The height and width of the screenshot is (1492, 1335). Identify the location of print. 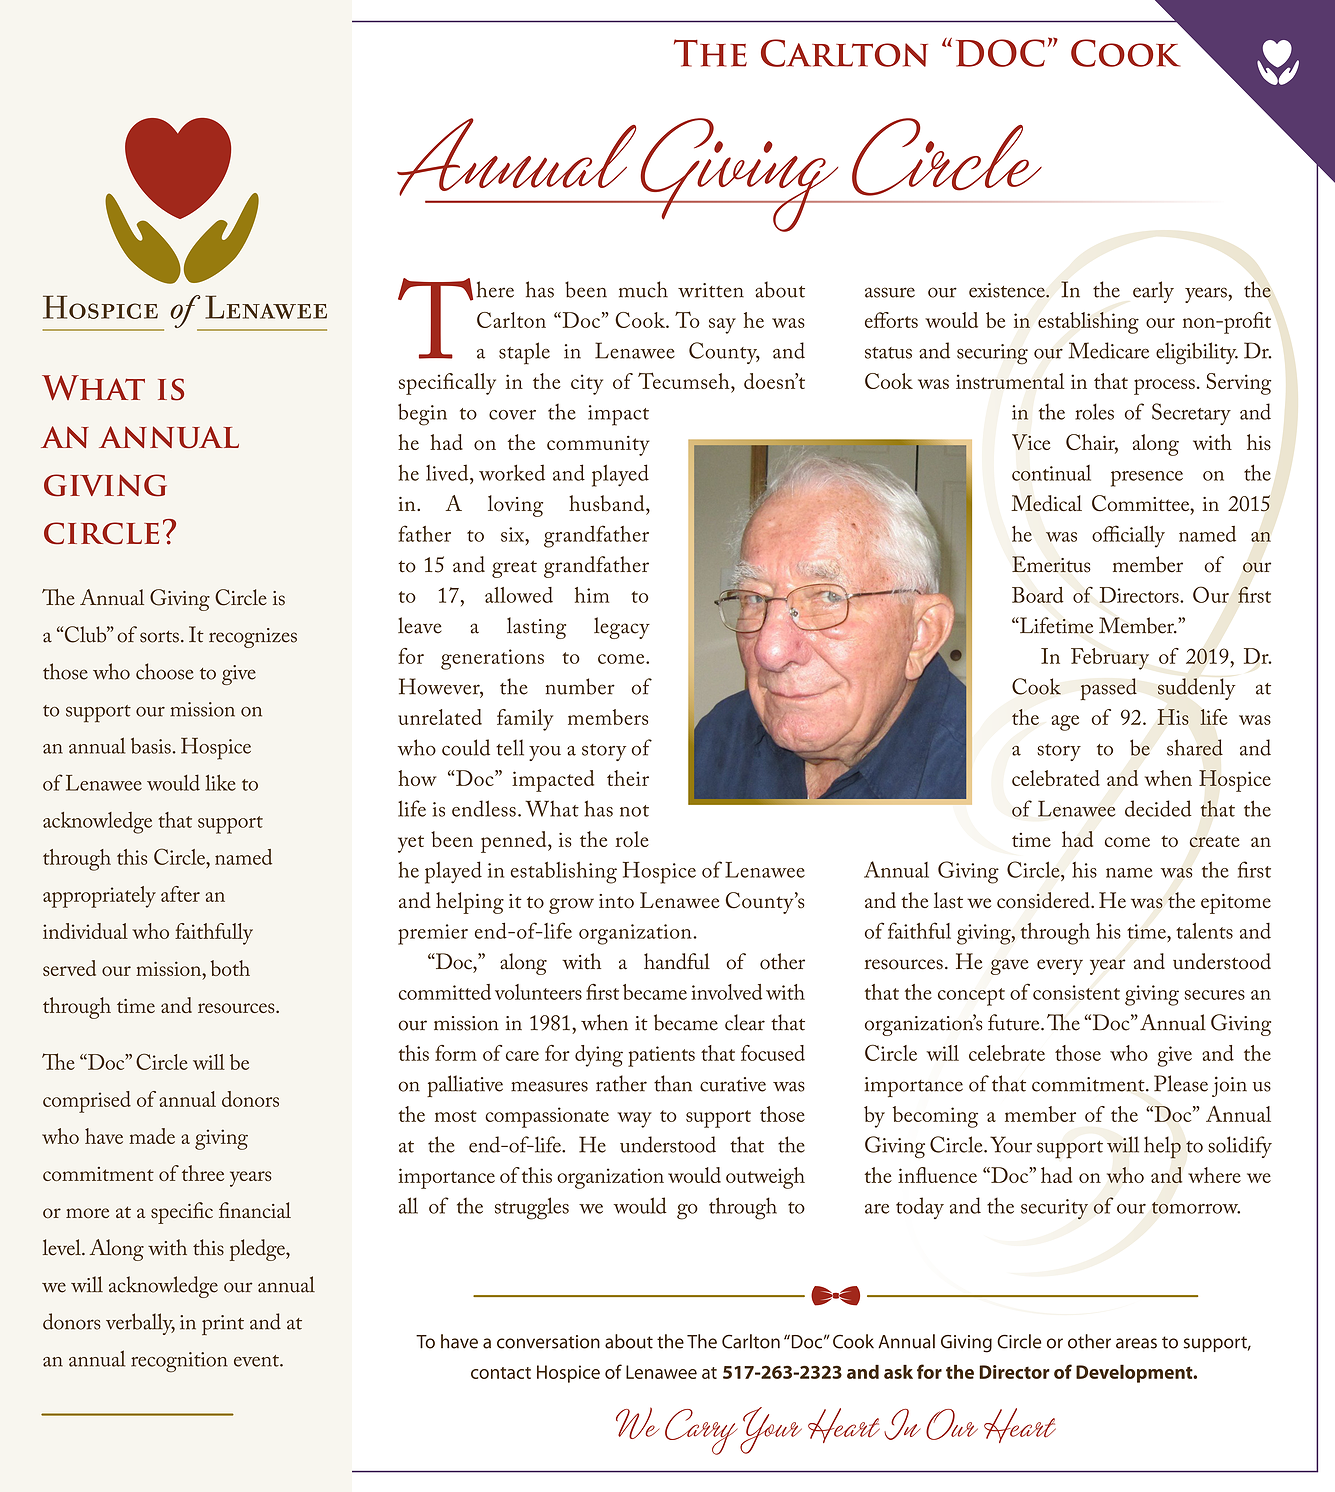
(223, 1325).
